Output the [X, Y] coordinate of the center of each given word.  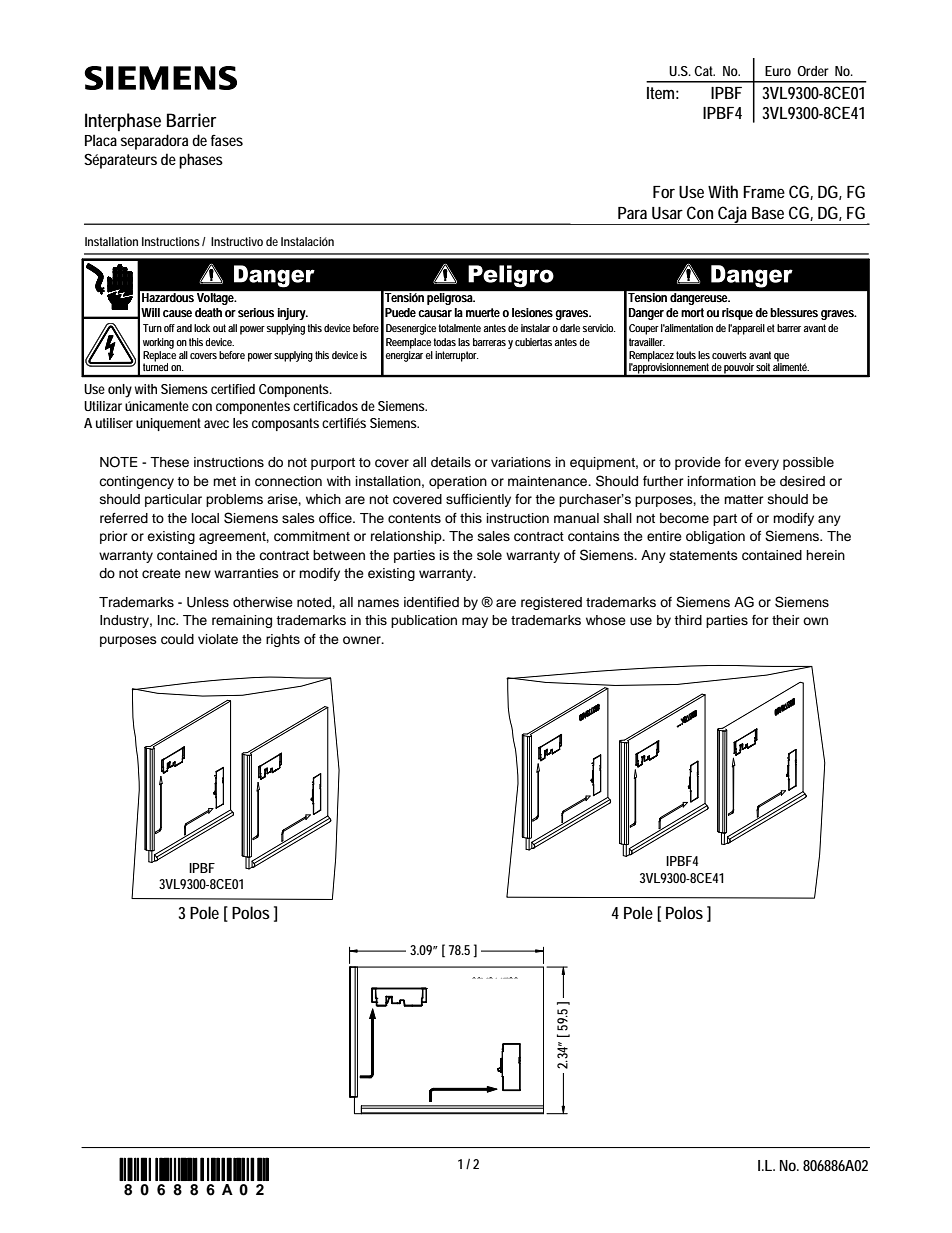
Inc [168, 620]
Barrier [191, 120]
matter [744, 499]
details [451, 462]
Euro [778, 71]
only [120, 391]
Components [295, 390]
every [762, 464]
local [205, 518]
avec [216, 424]
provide [698, 463]
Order [813, 71]
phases [201, 161]
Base [768, 213]
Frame [764, 192]
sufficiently [478, 500]
